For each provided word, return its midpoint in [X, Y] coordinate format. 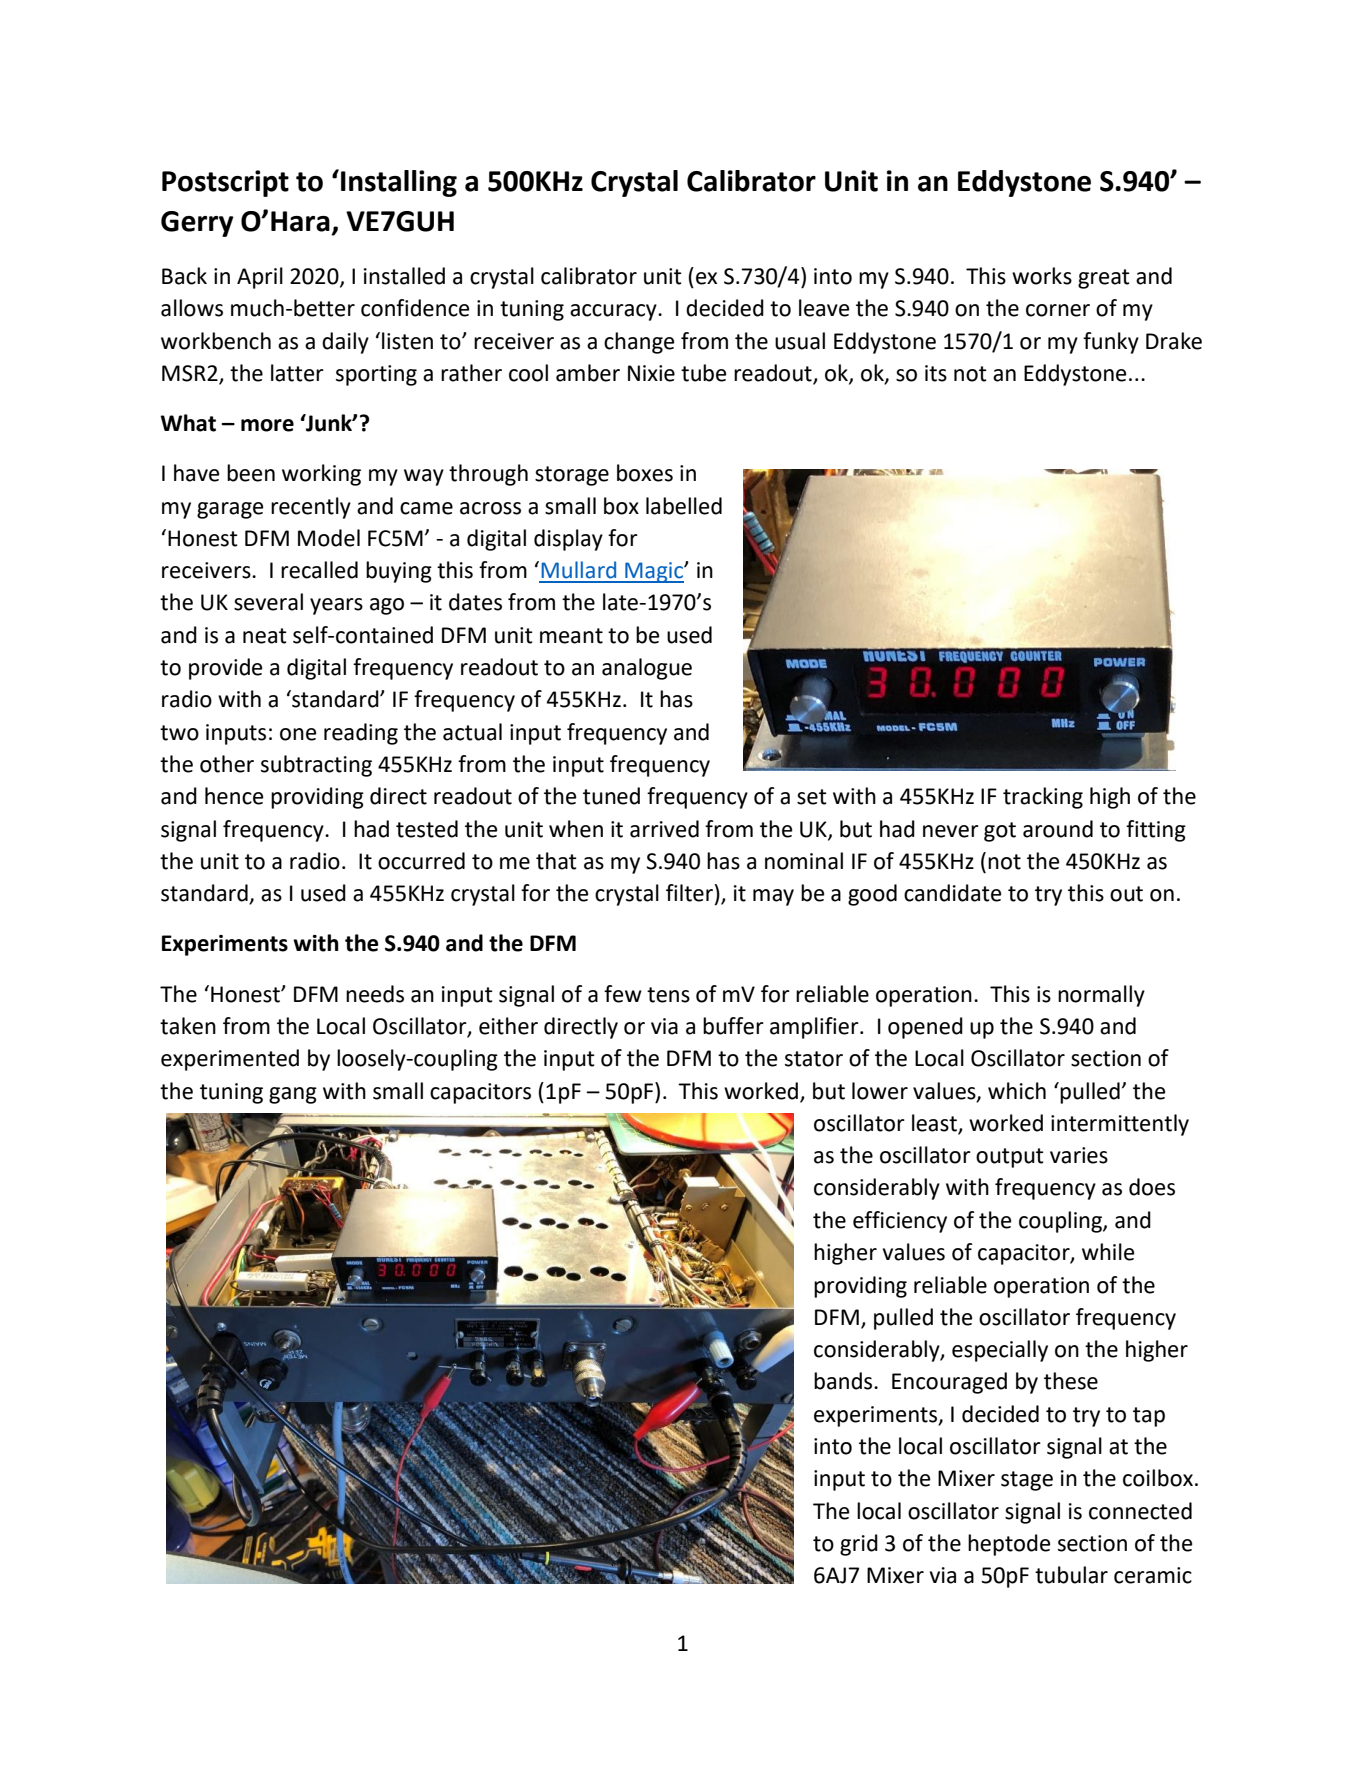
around [1058, 829]
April [260, 278]
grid [859, 1545]
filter [689, 893]
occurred [421, 861]
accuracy [614, 312]
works [1042, 276]
